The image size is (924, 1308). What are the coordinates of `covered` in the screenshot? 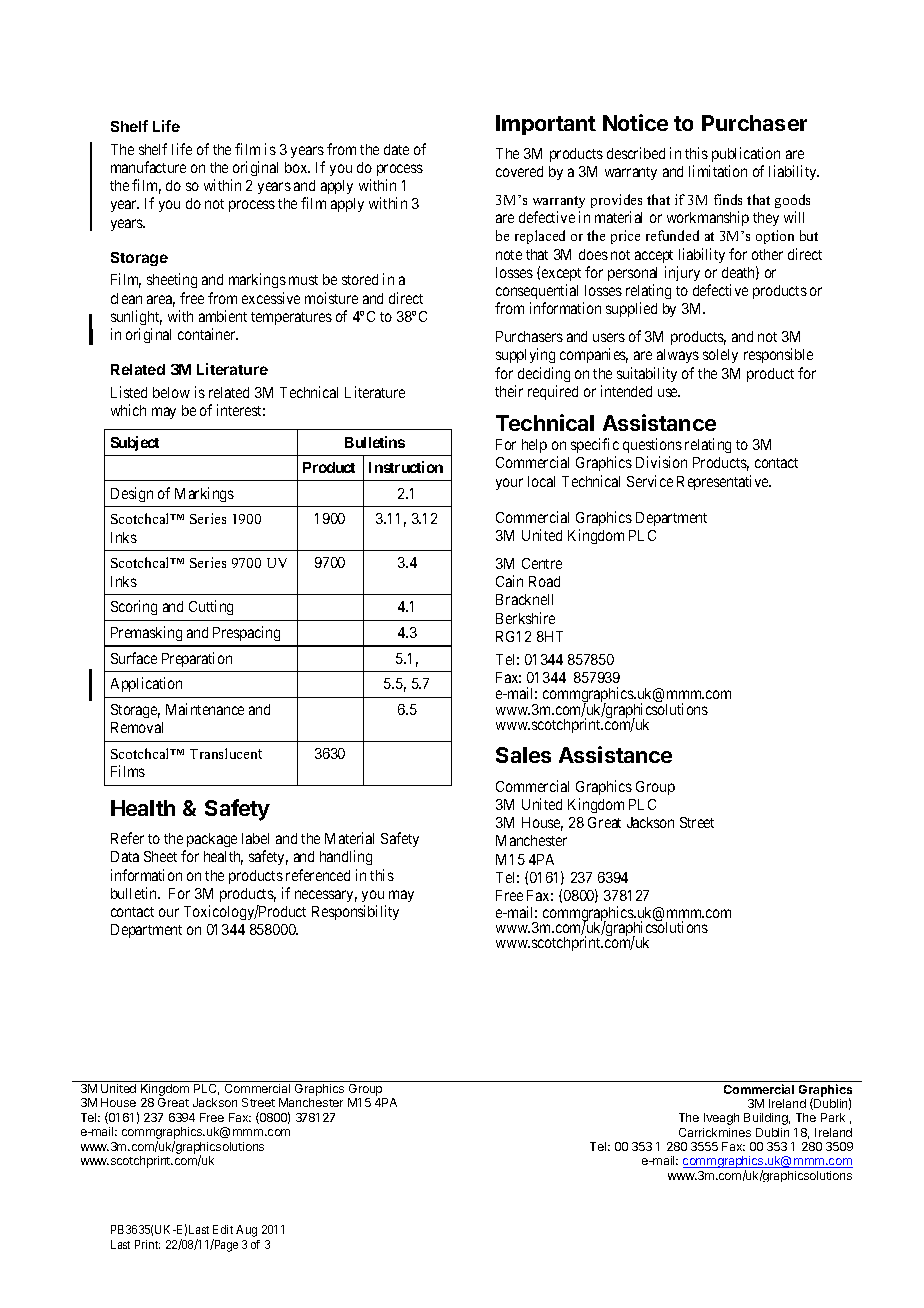 It's located at (519, 171).
